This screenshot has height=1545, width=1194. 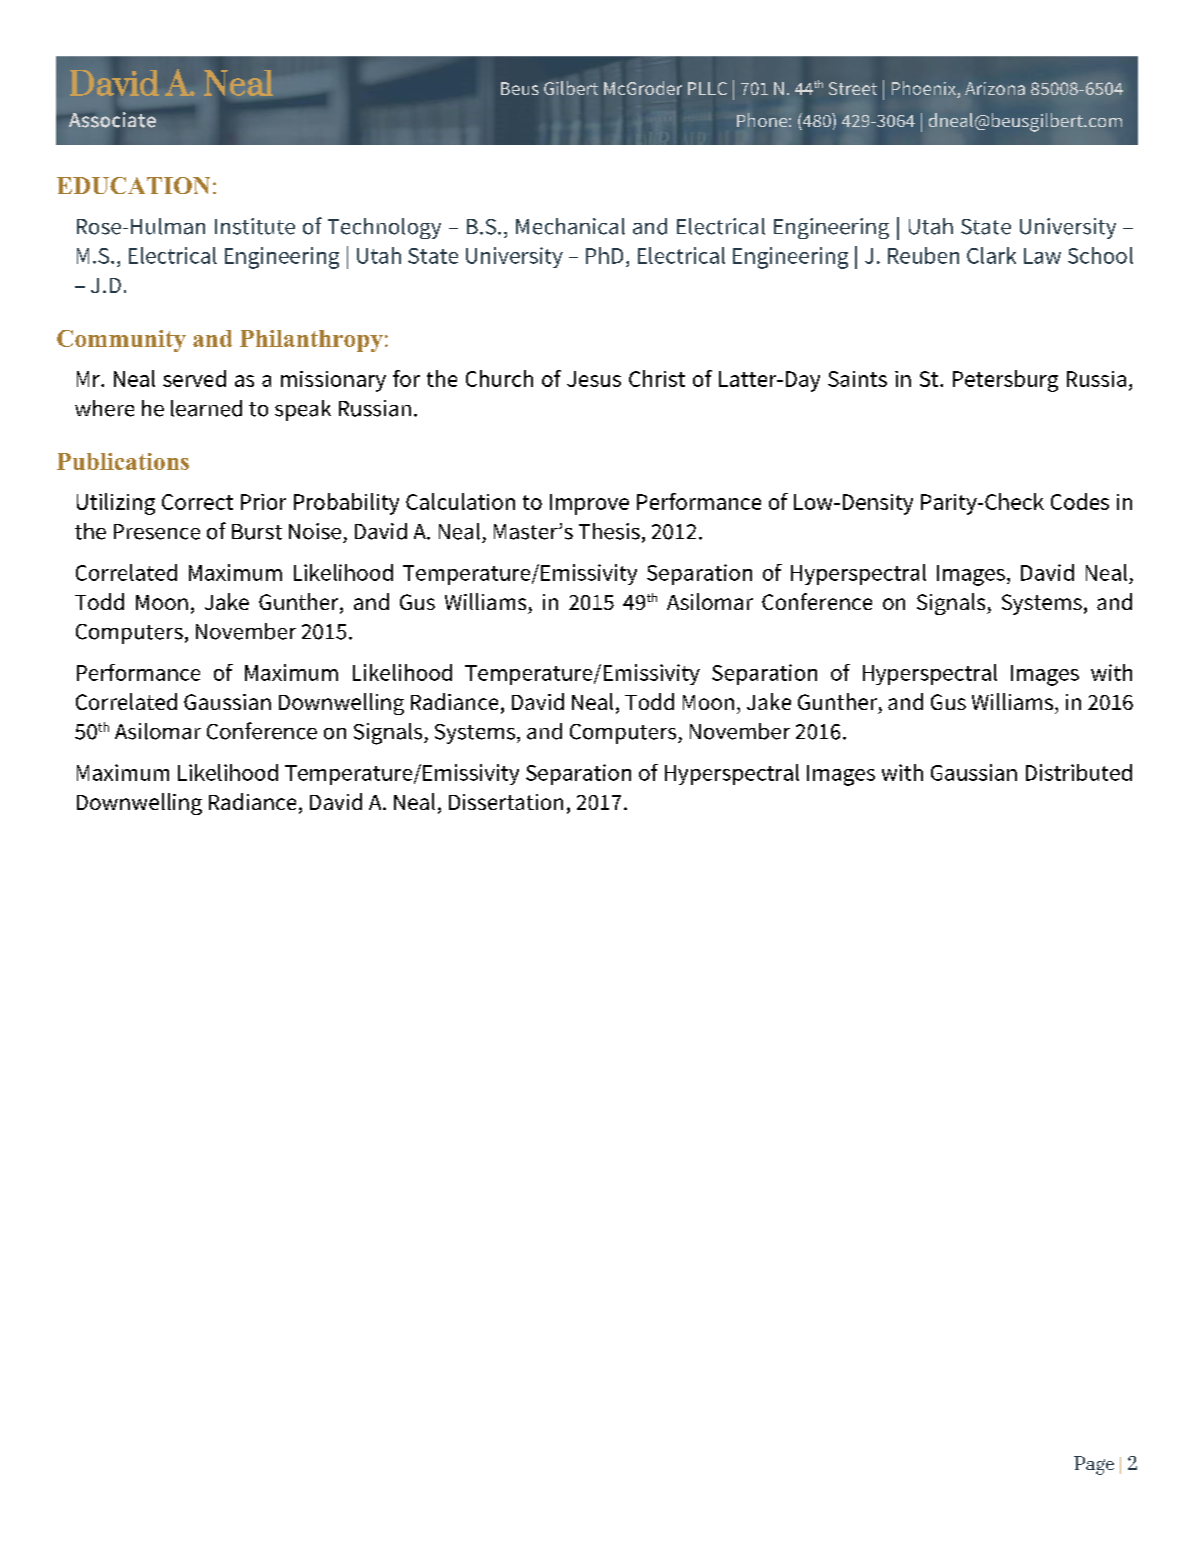 What do you see at coordinates (506, 802) in the screenshot?
I see `Dissertation` at bounding box center [506, 802].
